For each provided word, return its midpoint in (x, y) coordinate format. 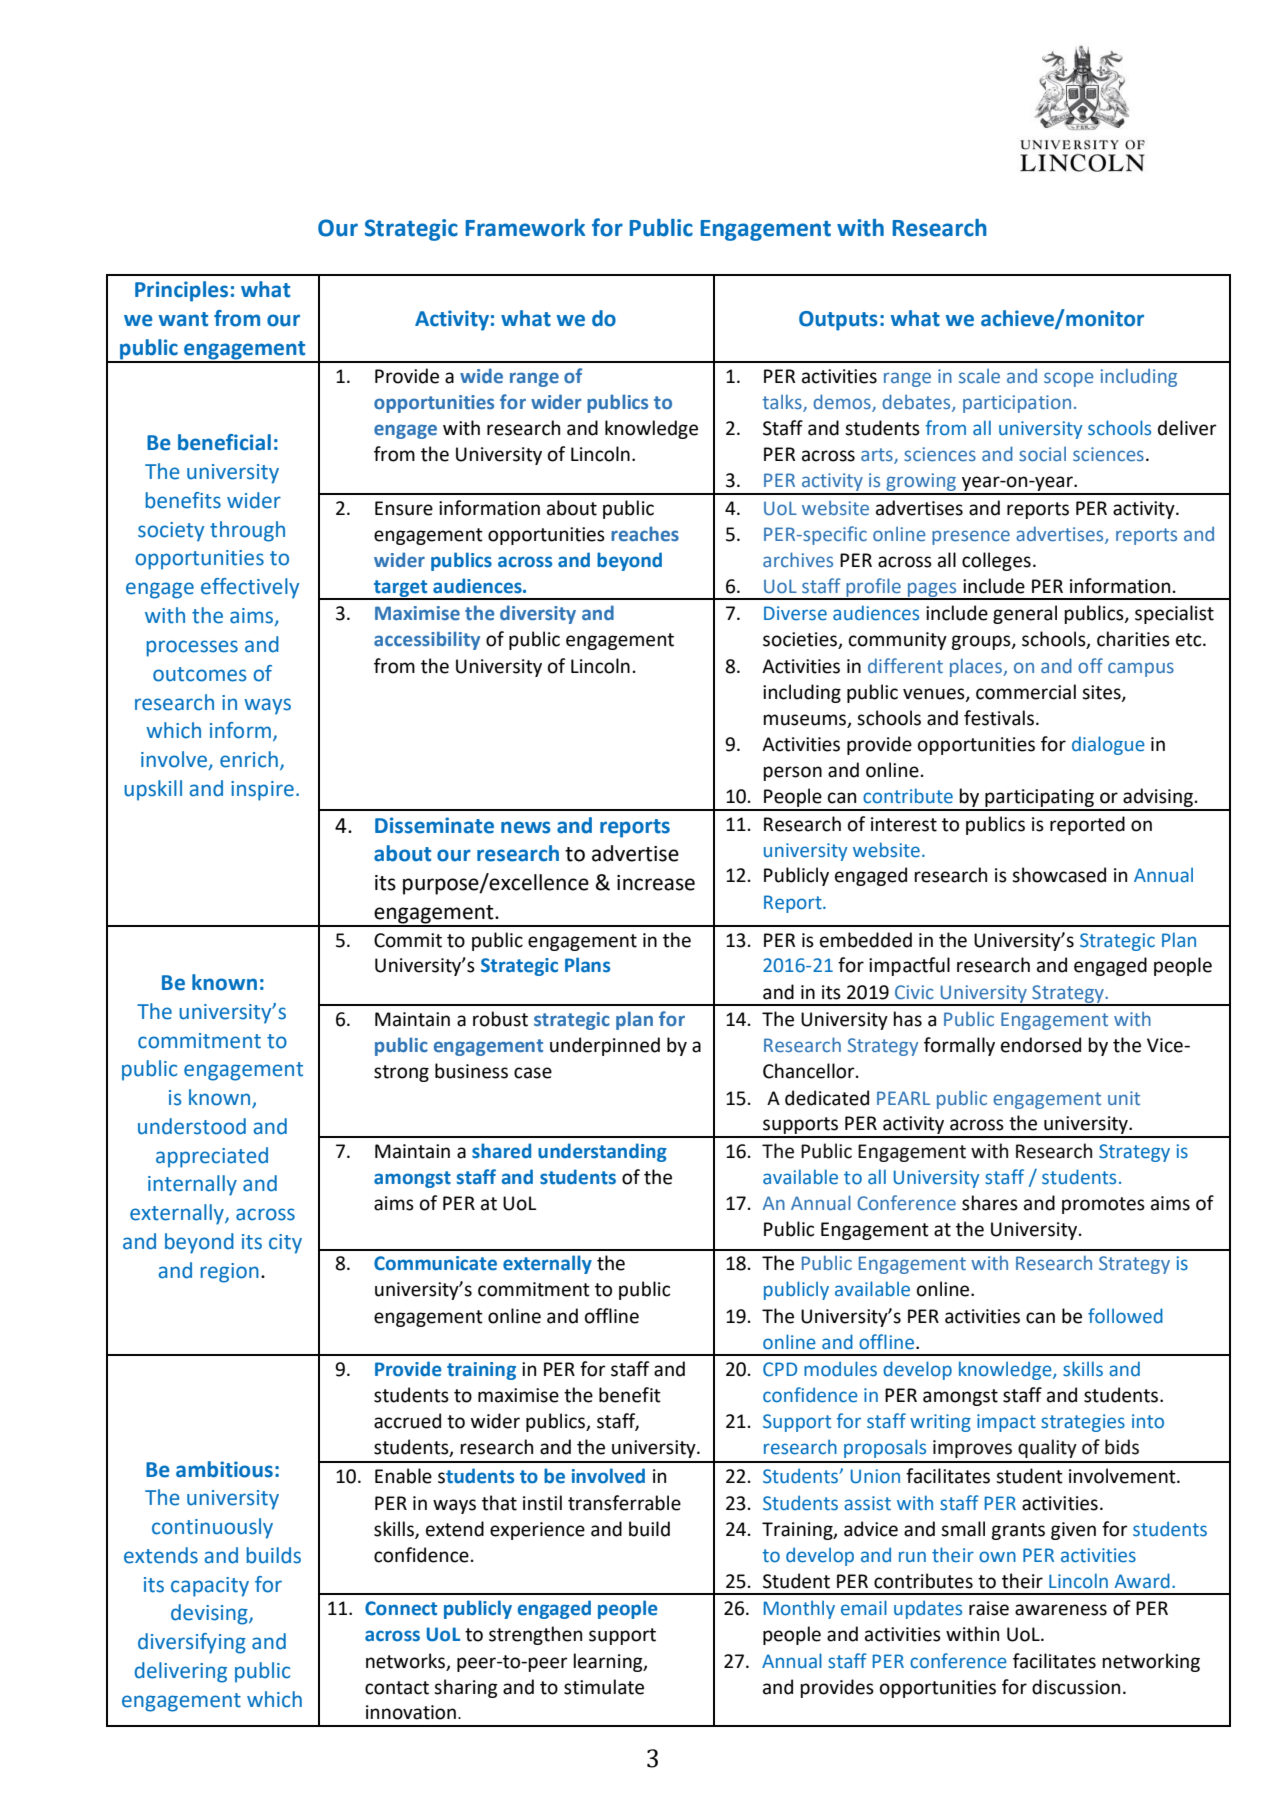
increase (656, 883)
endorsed (1041, 1045)
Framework (525, 228)
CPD (780, 1369)
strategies (1083, 1423)
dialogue (1108, 745)
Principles (181, 291)
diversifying (192, 1643)
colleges (996, 561)
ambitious (224, 1469)
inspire (262, 791)
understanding (602, 1152)
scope (1068, 379)
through (247, 531)
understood (192, 1126)
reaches (645, 533)
